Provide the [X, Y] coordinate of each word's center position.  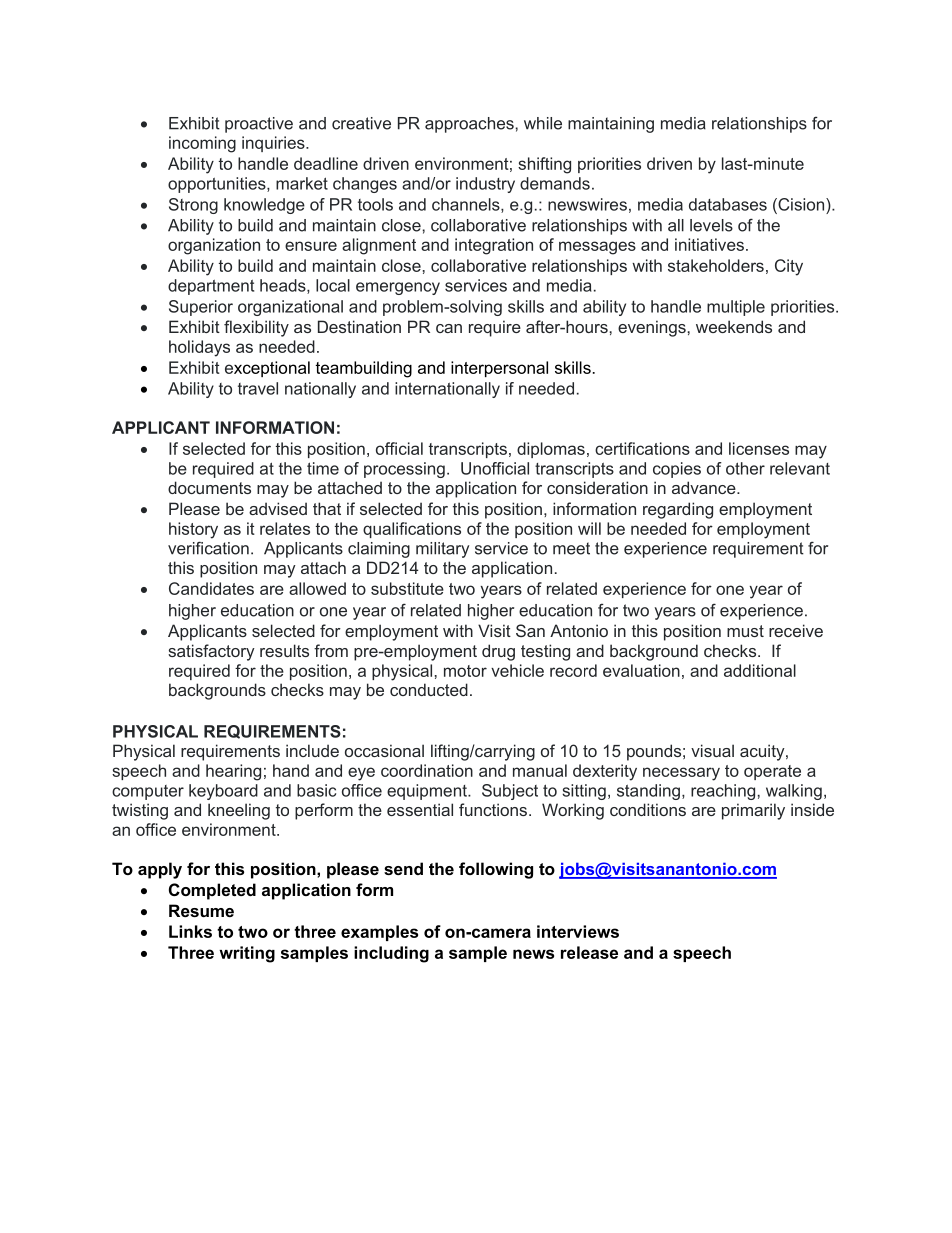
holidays [199, 348]
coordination [427, 770]
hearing [233, 772]
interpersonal [499, 369]
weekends [734, 326]
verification [208, 548]
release [589, 952]
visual [712, 750]
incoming [202, 144]
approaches [469, 125]
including [391, 954]
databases [728, 204]
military [442, 550]
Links [190, 931]
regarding [678, 510]
